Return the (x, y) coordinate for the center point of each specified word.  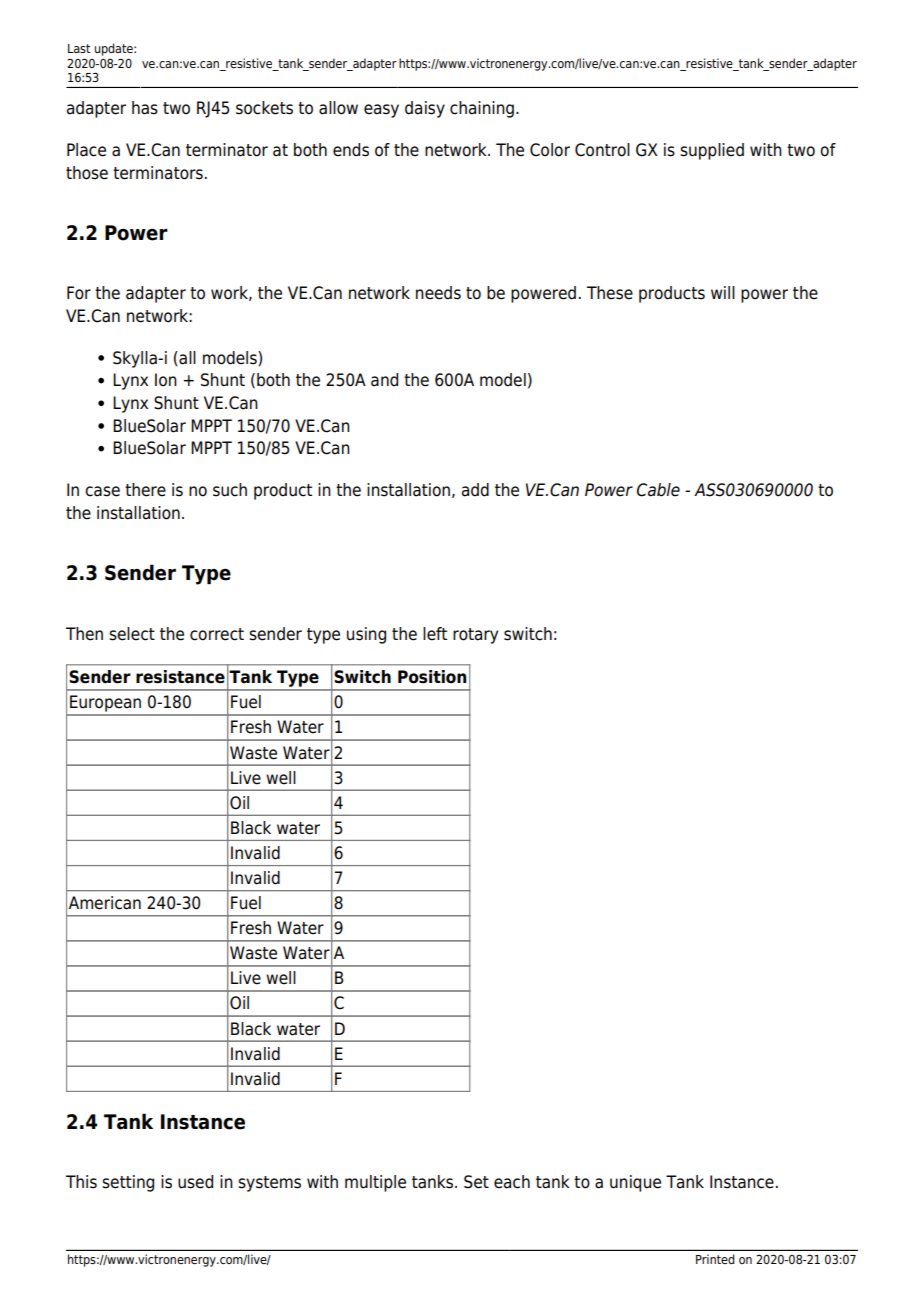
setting (128, 1183)
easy (381, 111)
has (145, 108)
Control (602, 150)
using (366, 635)
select (132, 634)
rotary (475, 636)
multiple (375, 1183)
